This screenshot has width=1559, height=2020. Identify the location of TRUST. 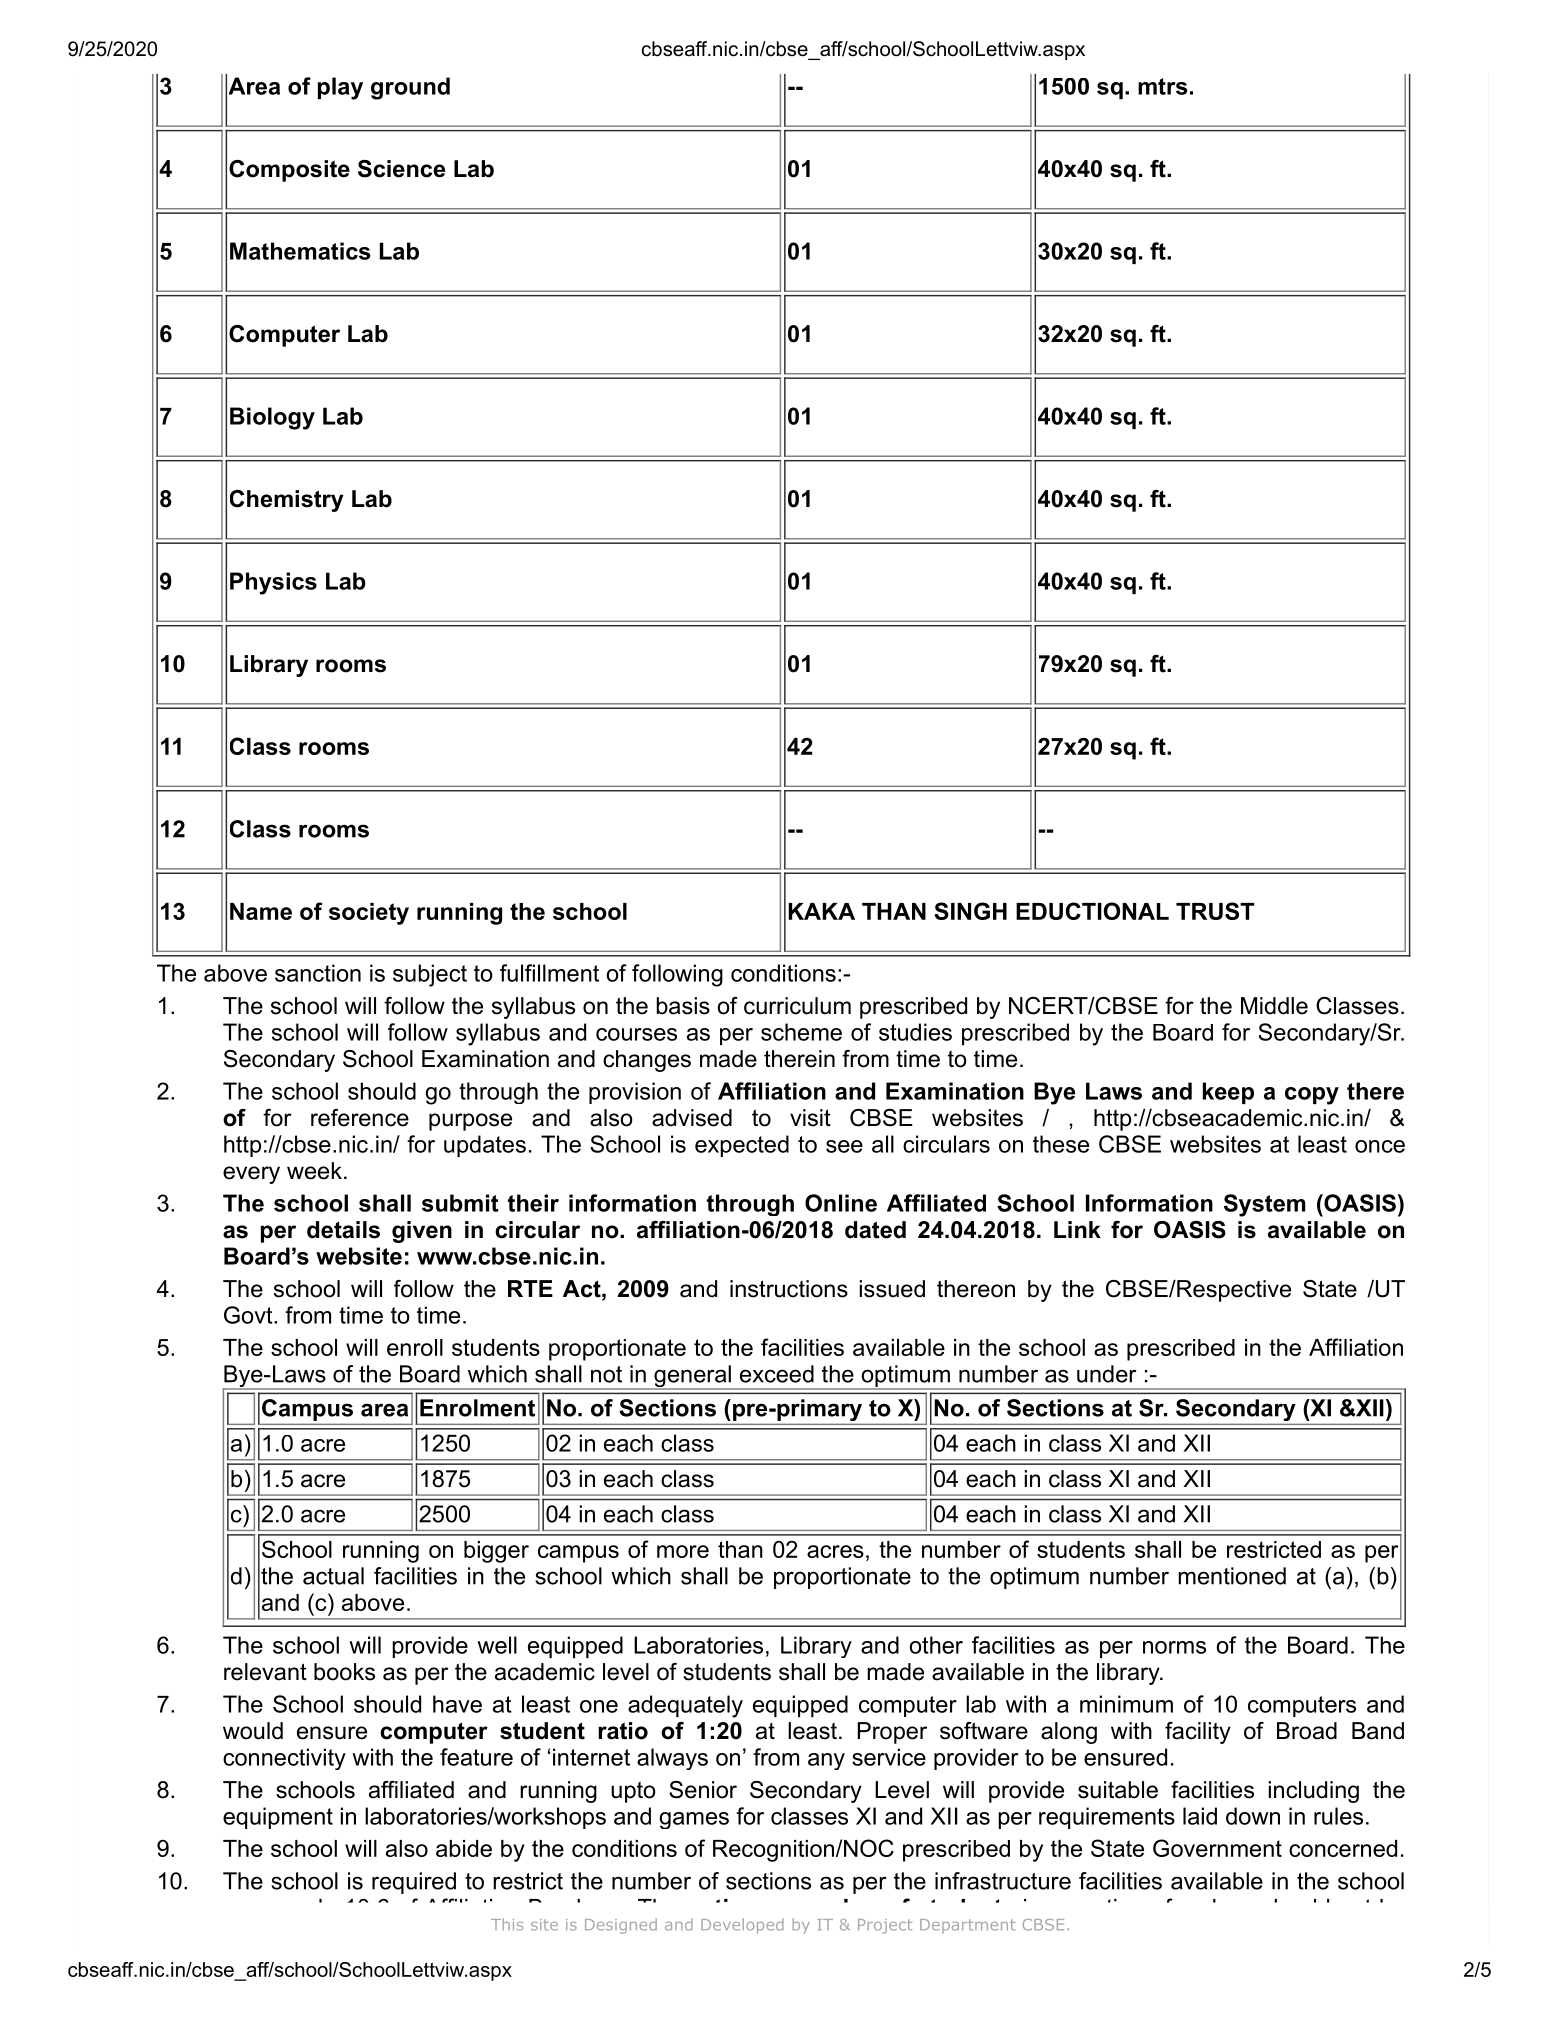
(1215, 911).
